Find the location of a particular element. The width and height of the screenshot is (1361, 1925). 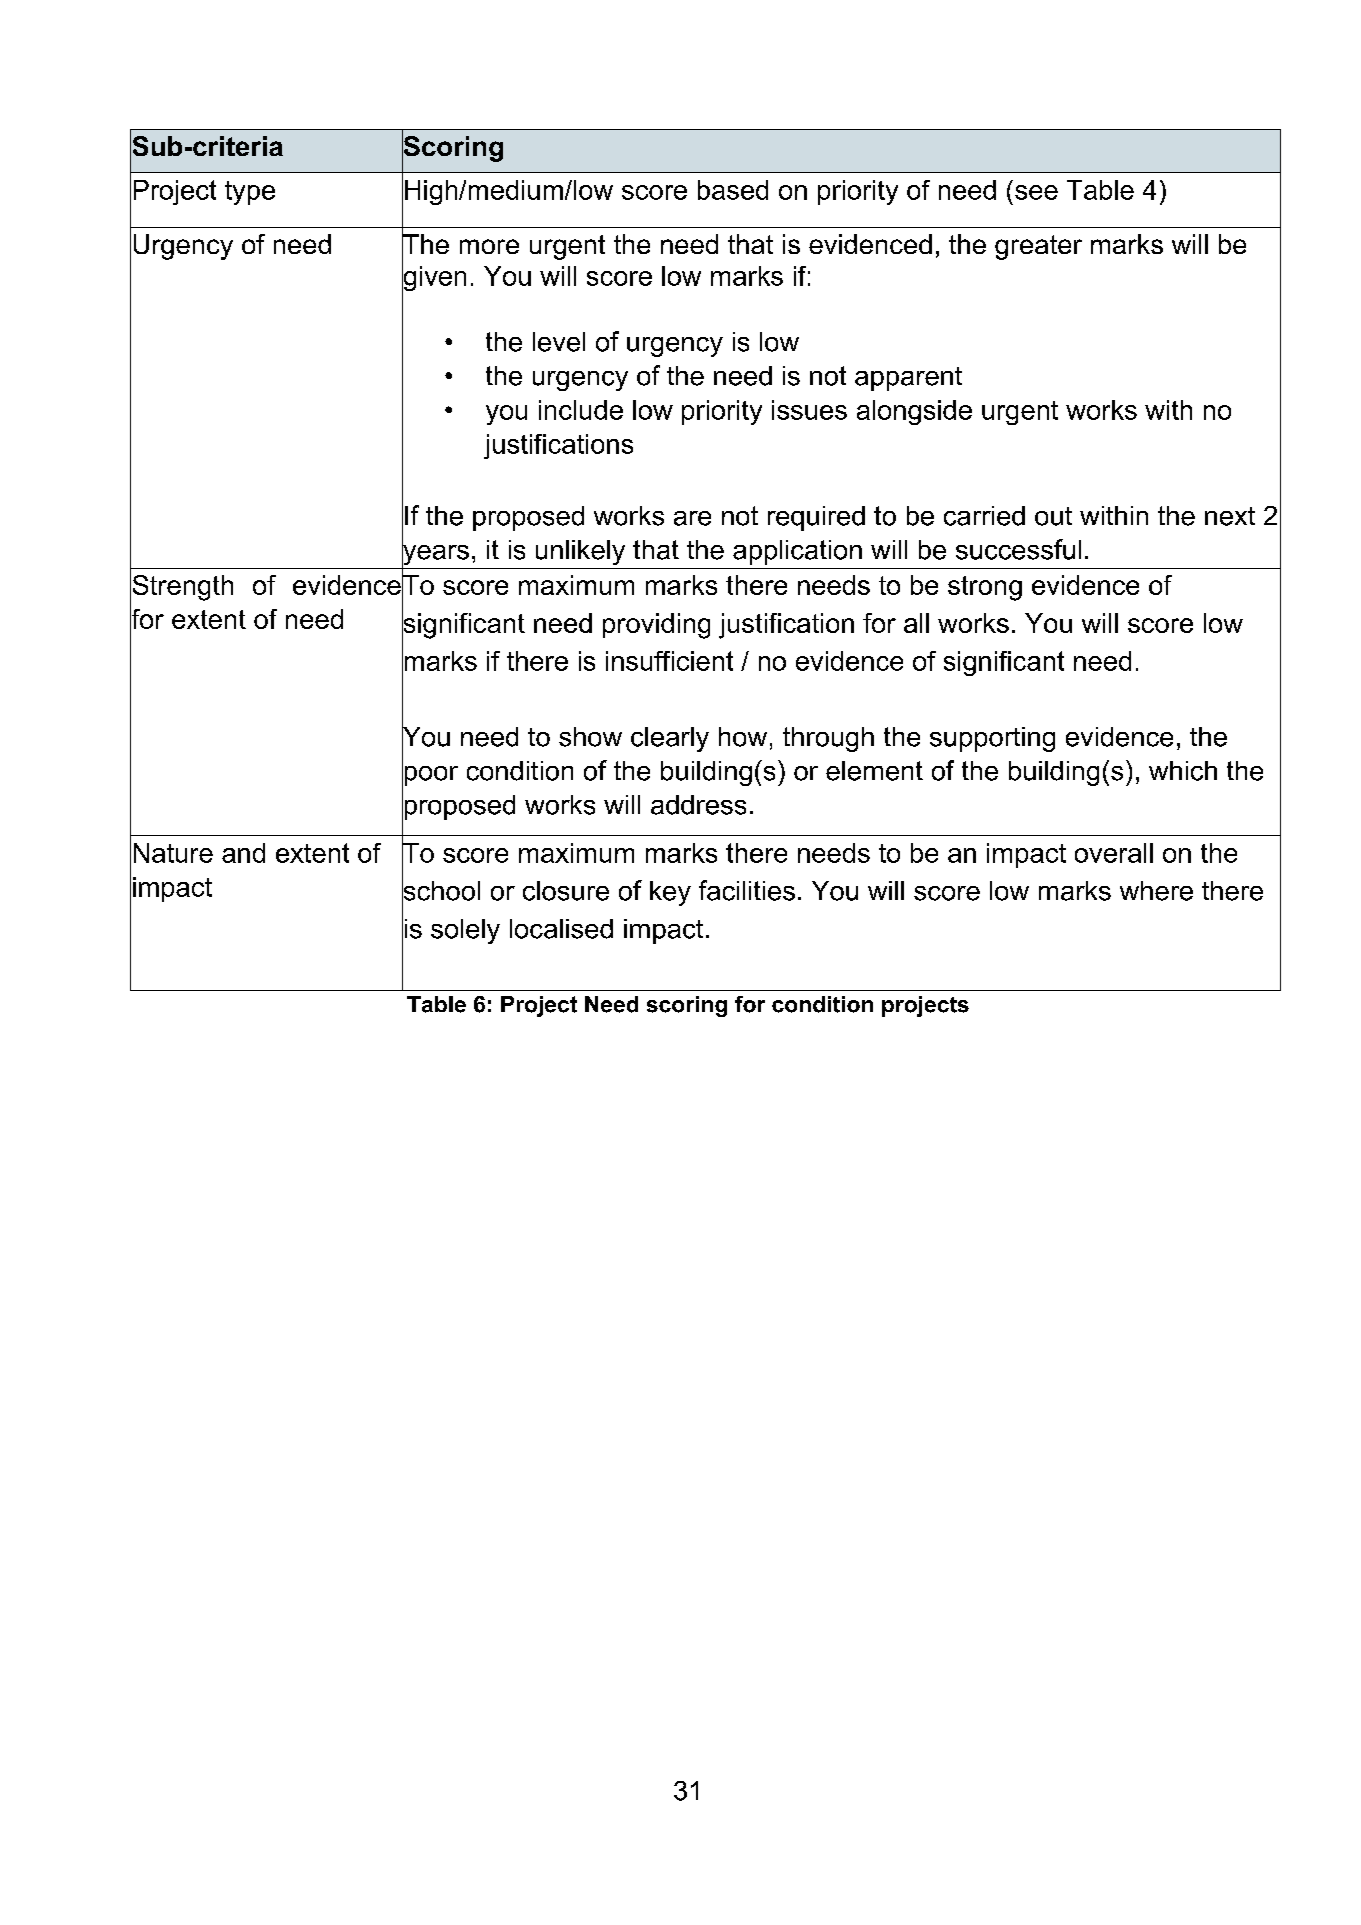

application is located at coordinates (797, 552).
